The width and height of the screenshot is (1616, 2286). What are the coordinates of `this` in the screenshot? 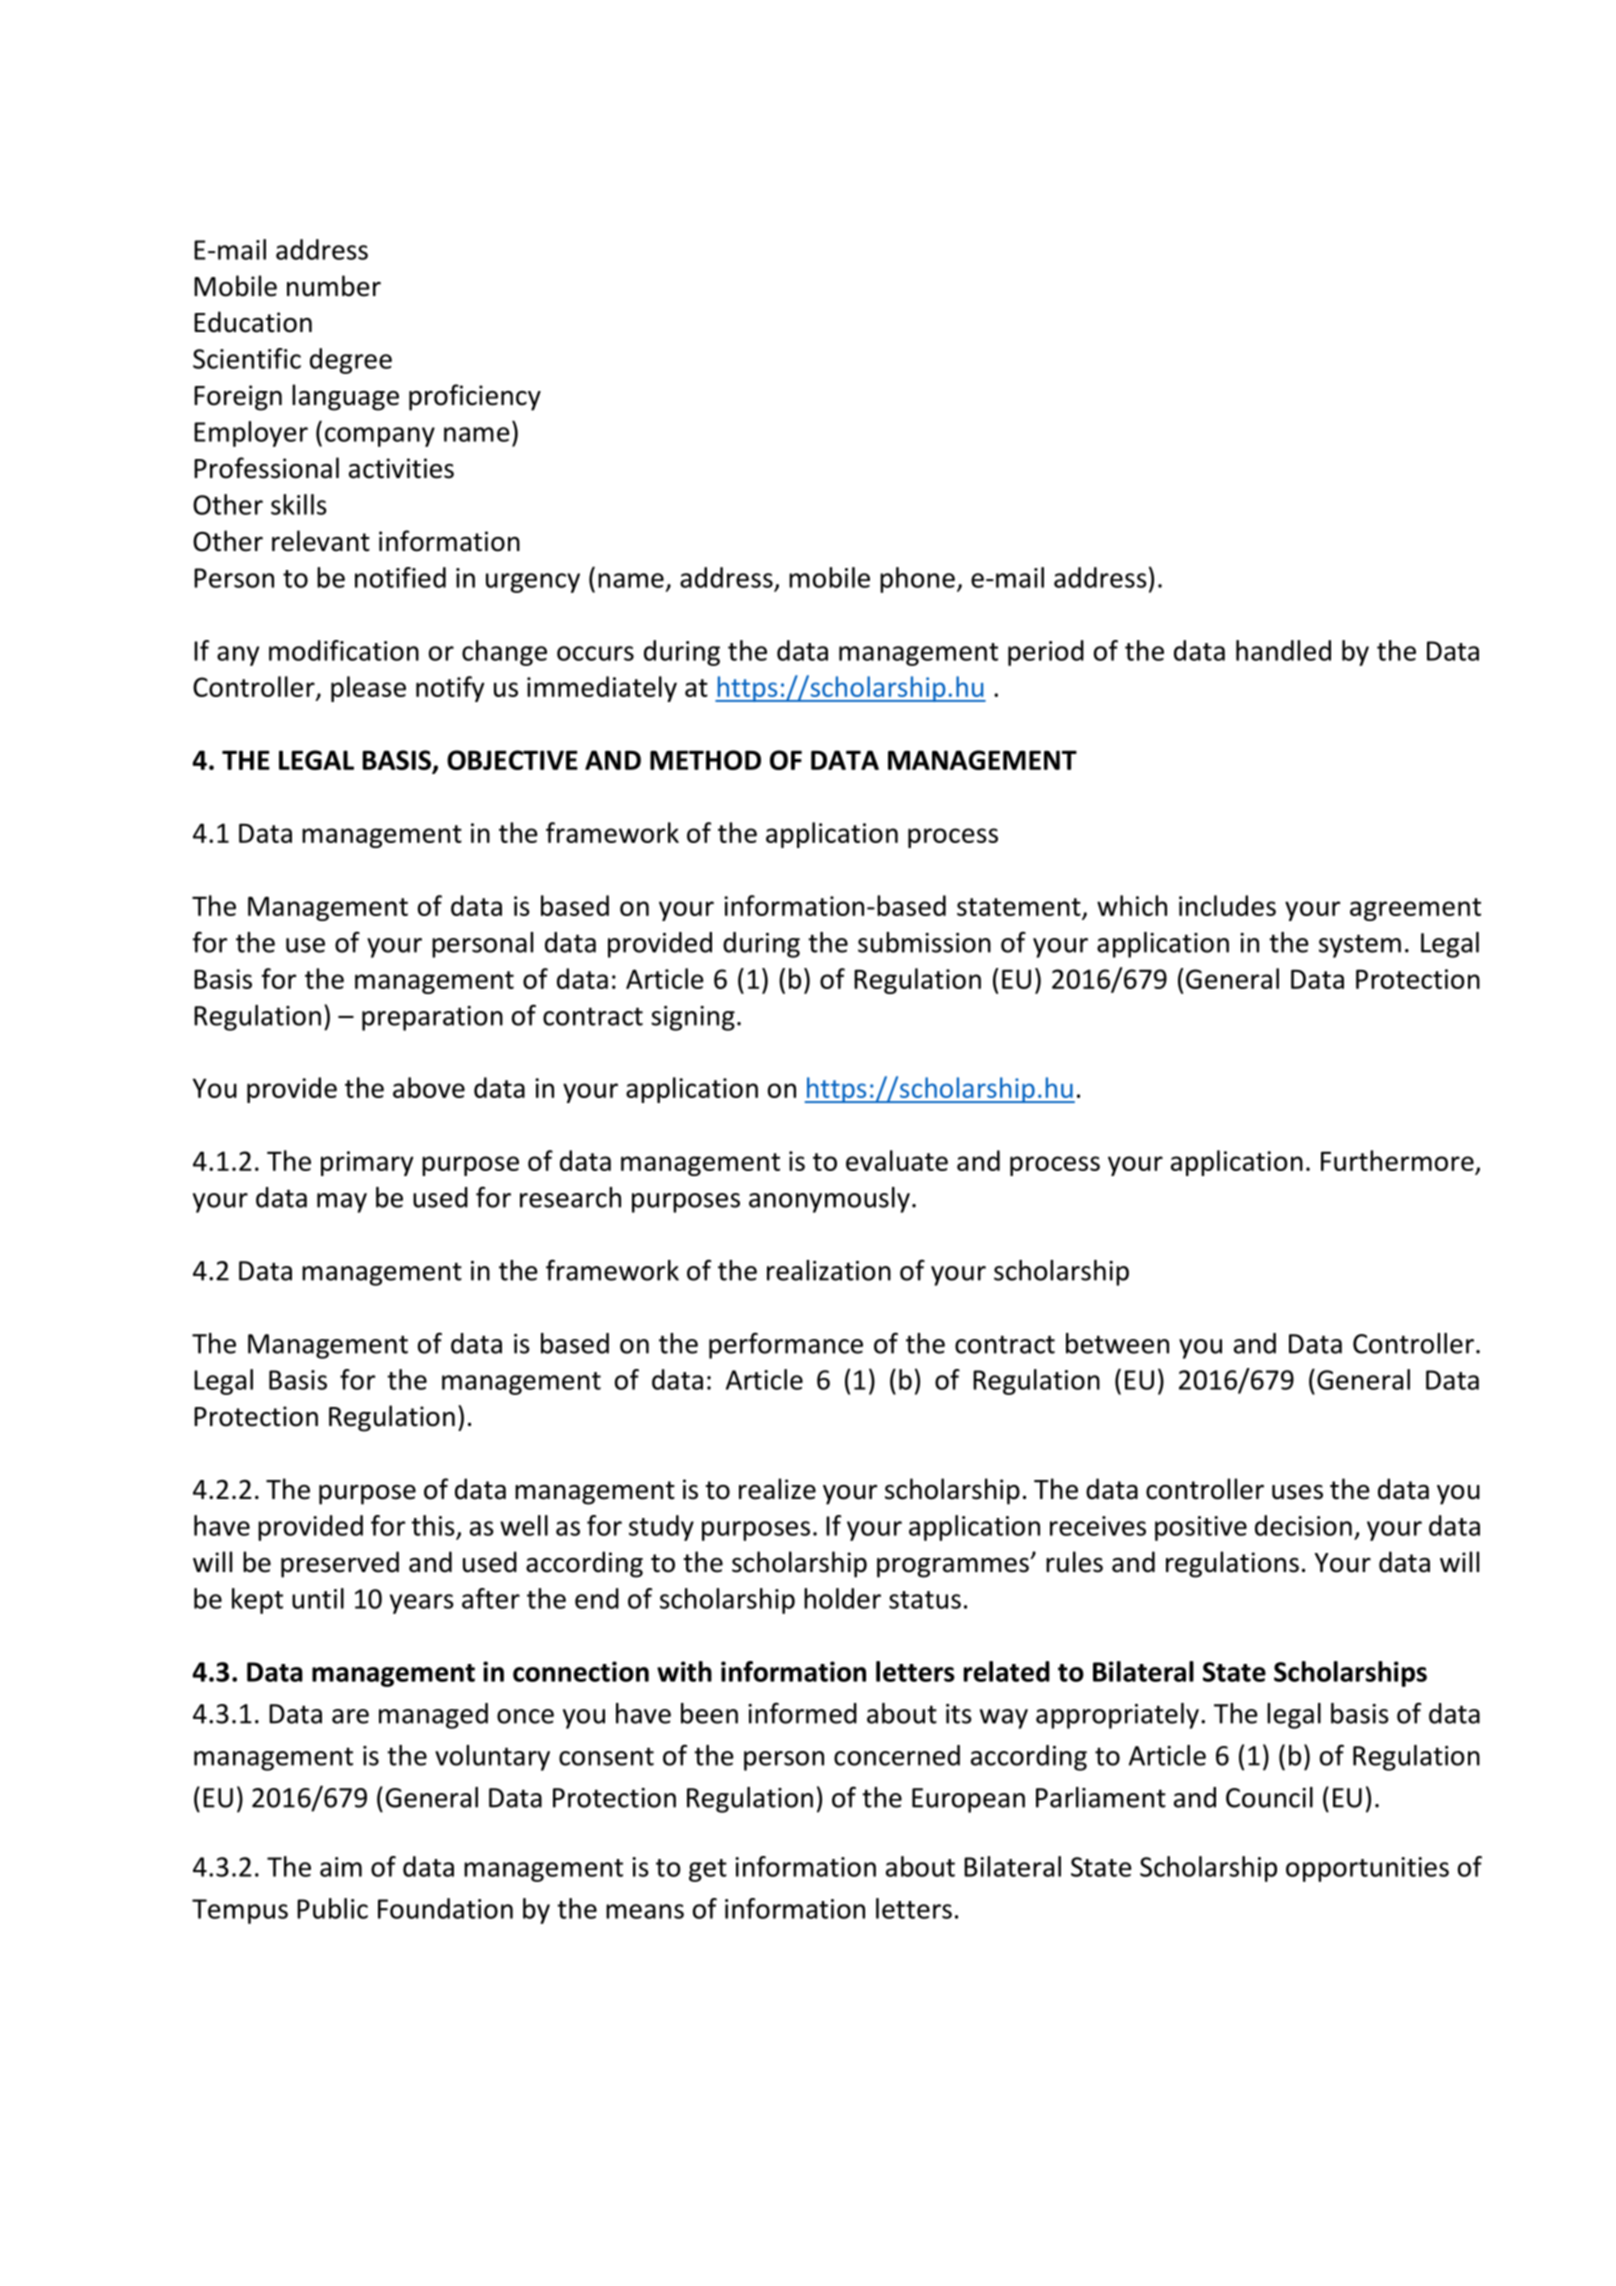 It's located at (433, 1525).
